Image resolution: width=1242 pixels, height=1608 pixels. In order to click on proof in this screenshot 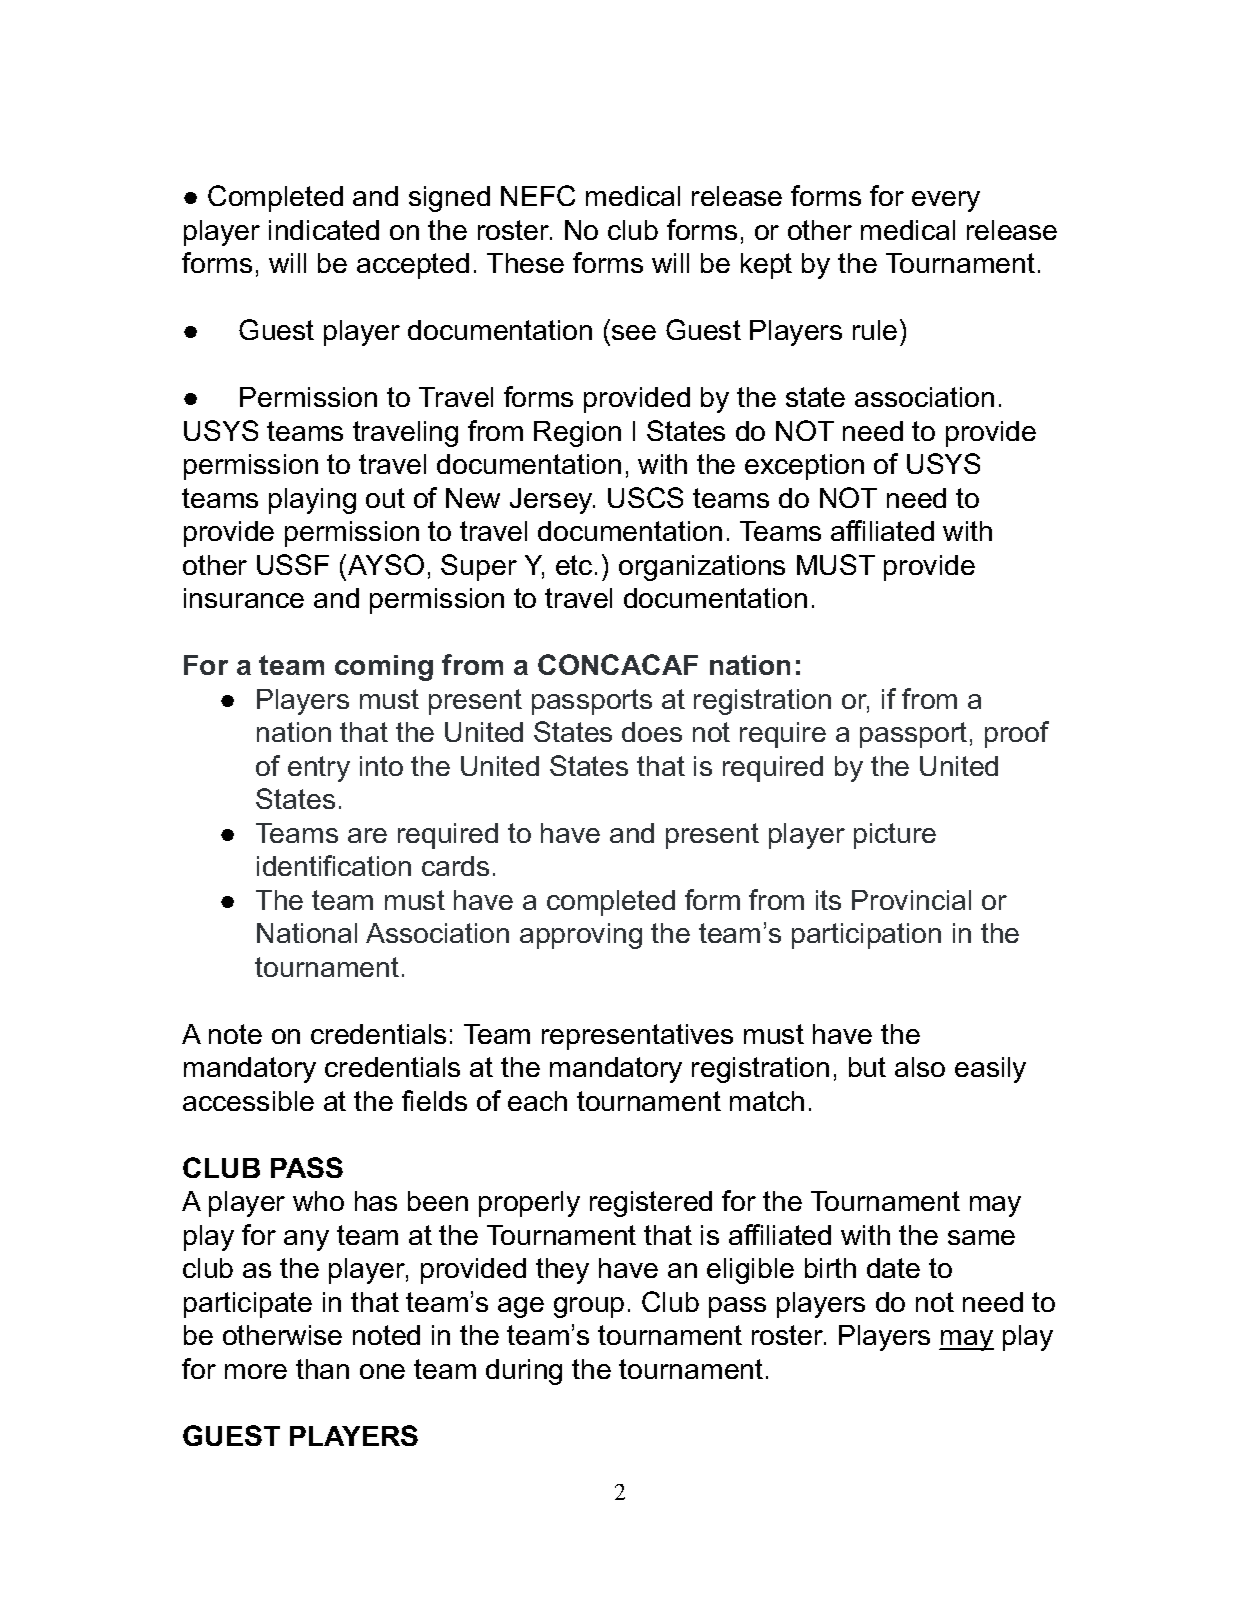, I will do `click(1017, 734)`.
